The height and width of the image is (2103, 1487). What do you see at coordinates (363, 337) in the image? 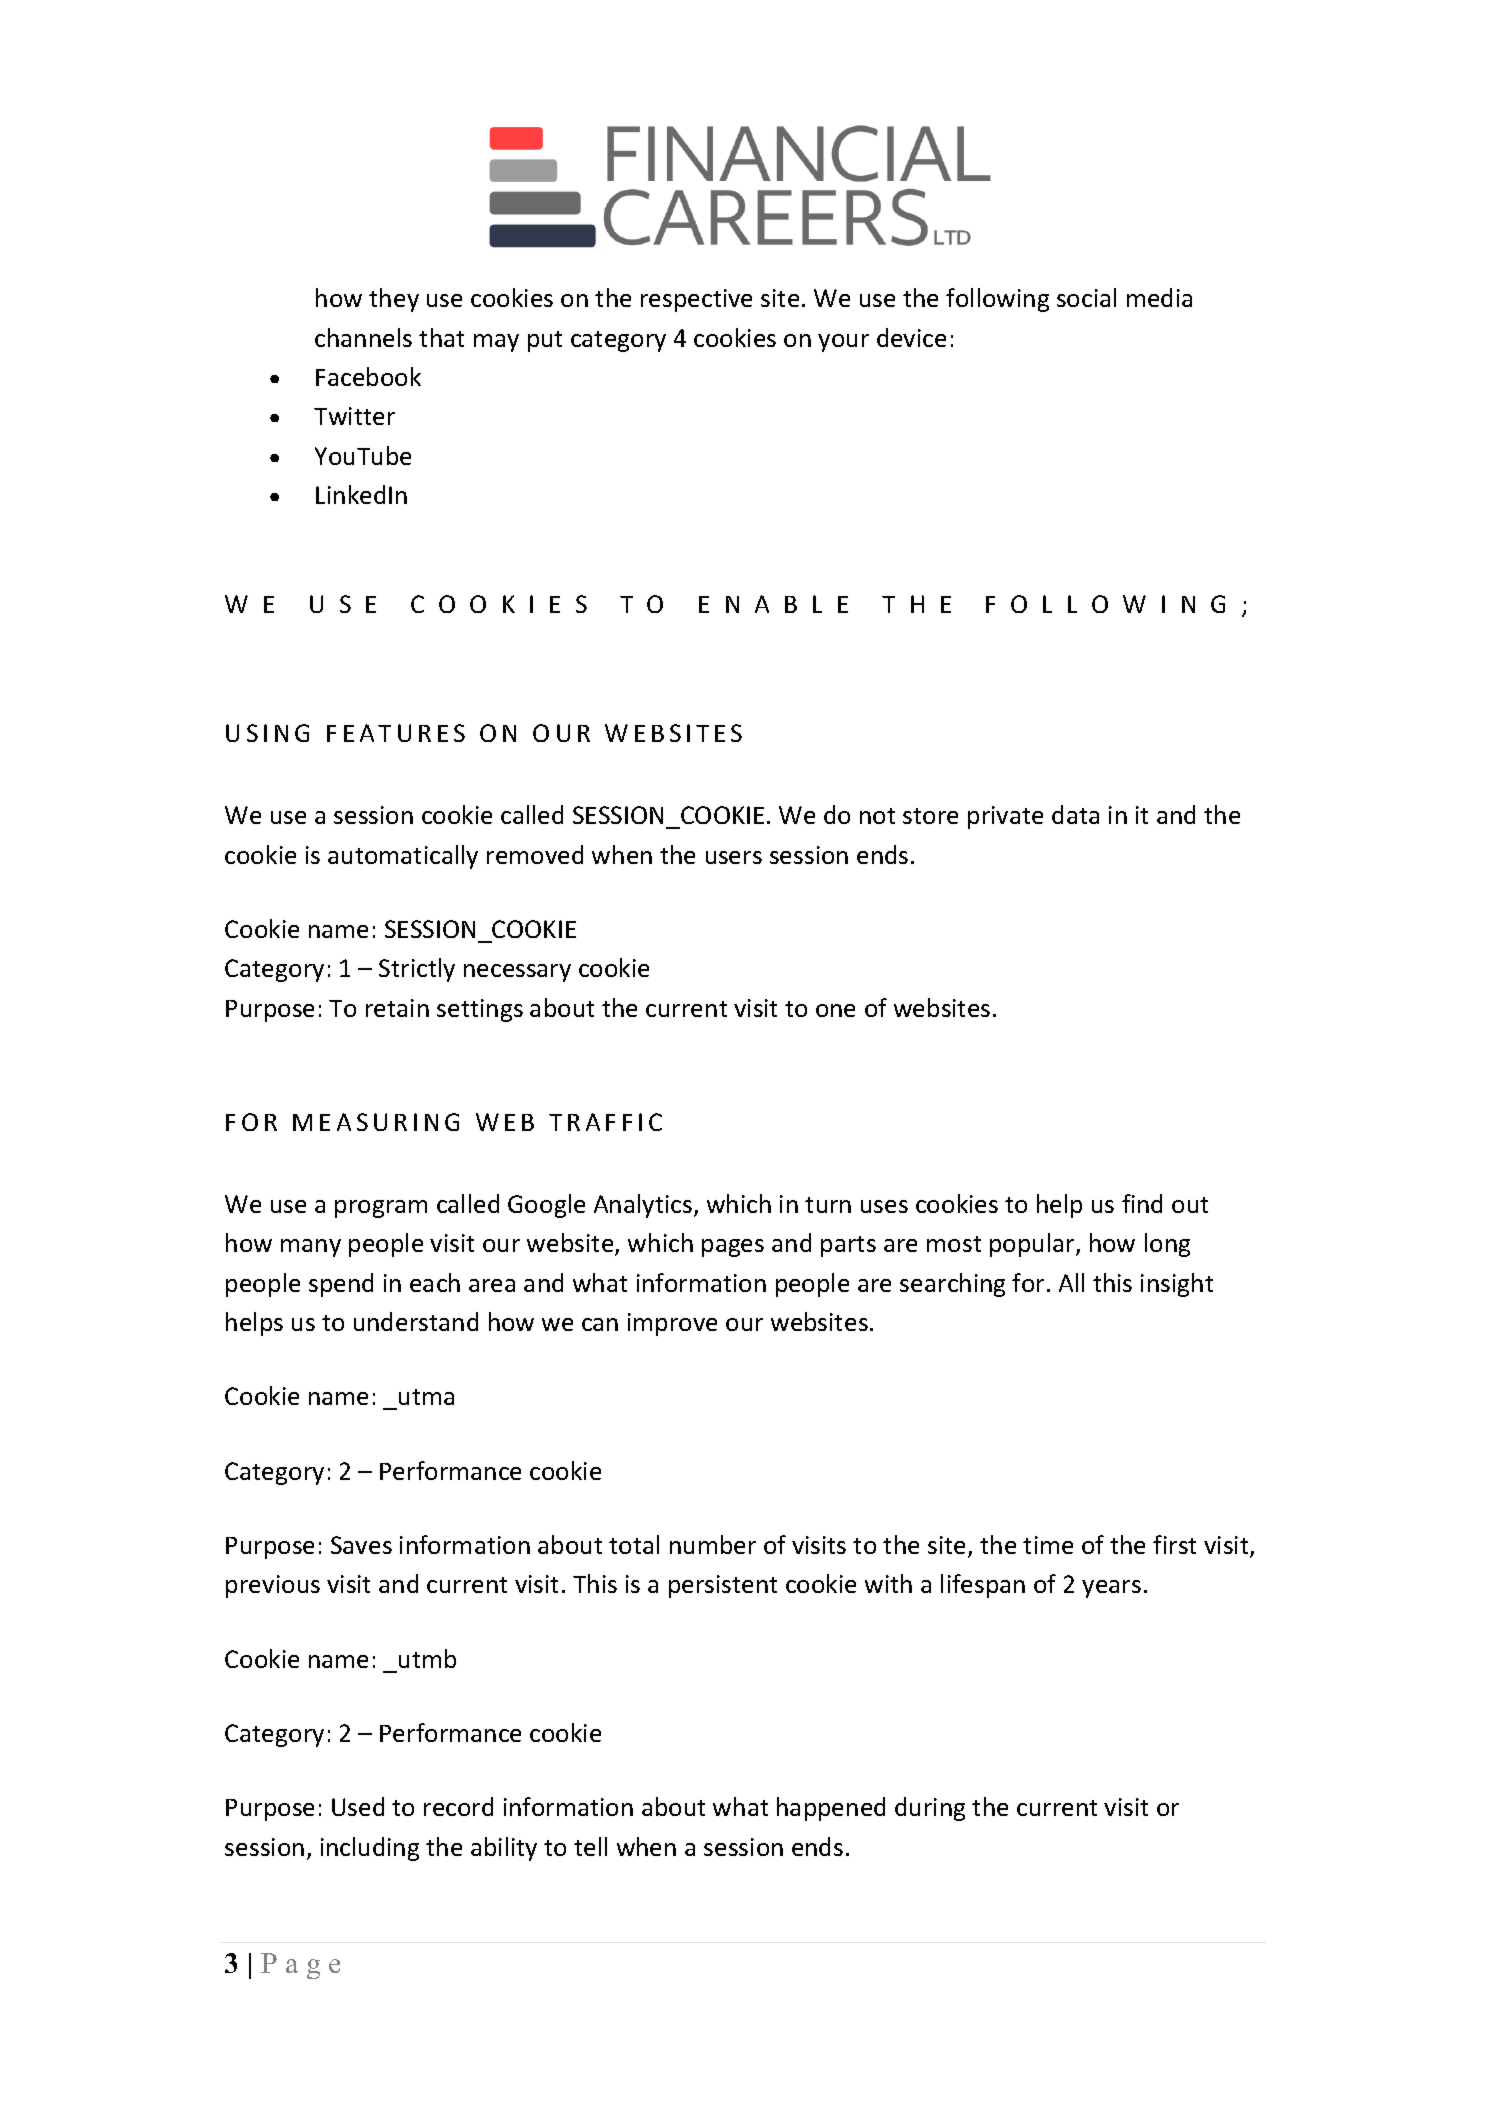
I see `channels` at bounding box center [363, 337].
